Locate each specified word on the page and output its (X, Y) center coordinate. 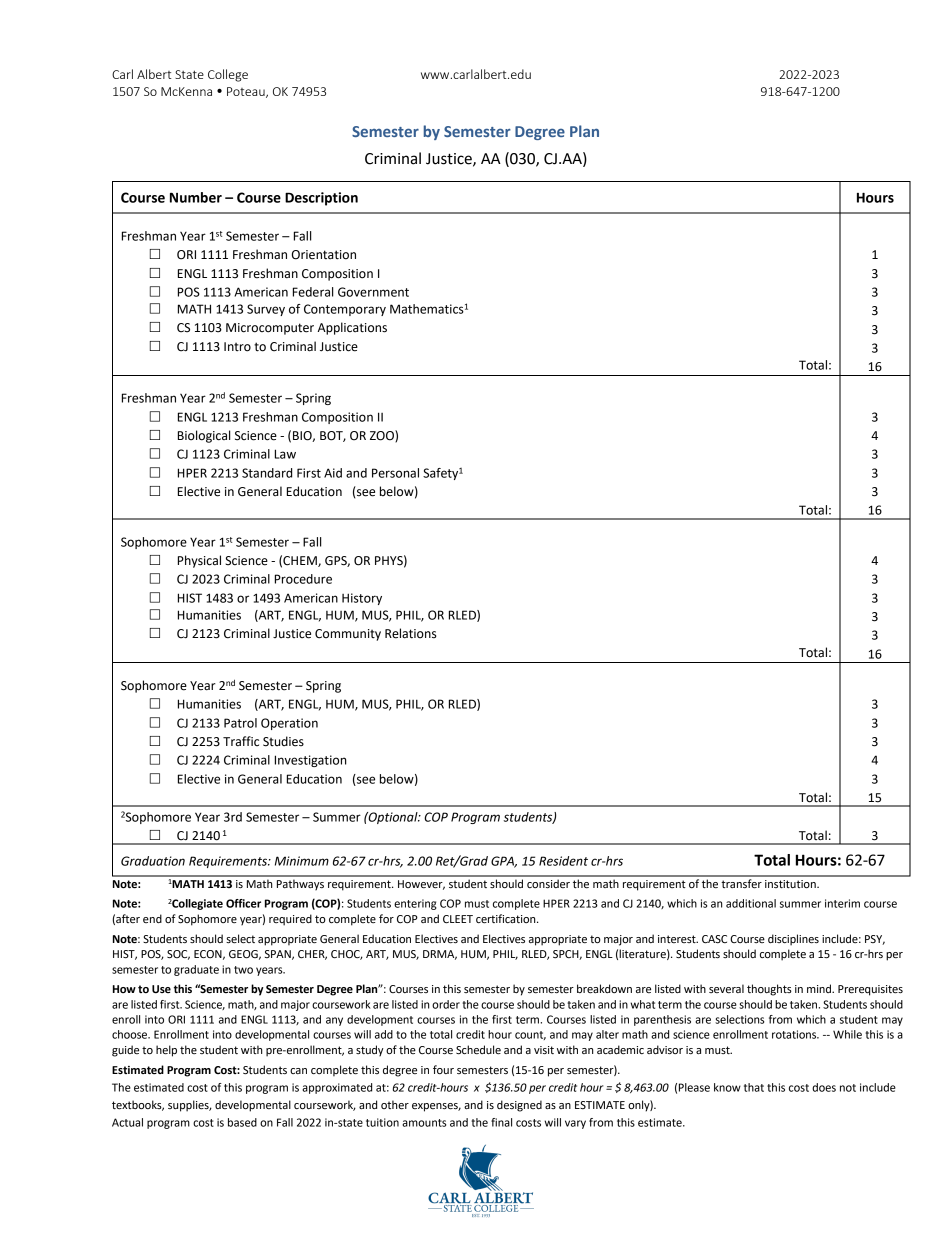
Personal (395, 473)
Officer (243, 903)
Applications (352, 328)
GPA (504, 862)
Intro (237, 347)
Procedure (303, 579)
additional (751, 903)
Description (321, 199)
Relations (411, 633)
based (242, 1122)
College (228, 75)
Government (373, 292)
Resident (563, 861)
